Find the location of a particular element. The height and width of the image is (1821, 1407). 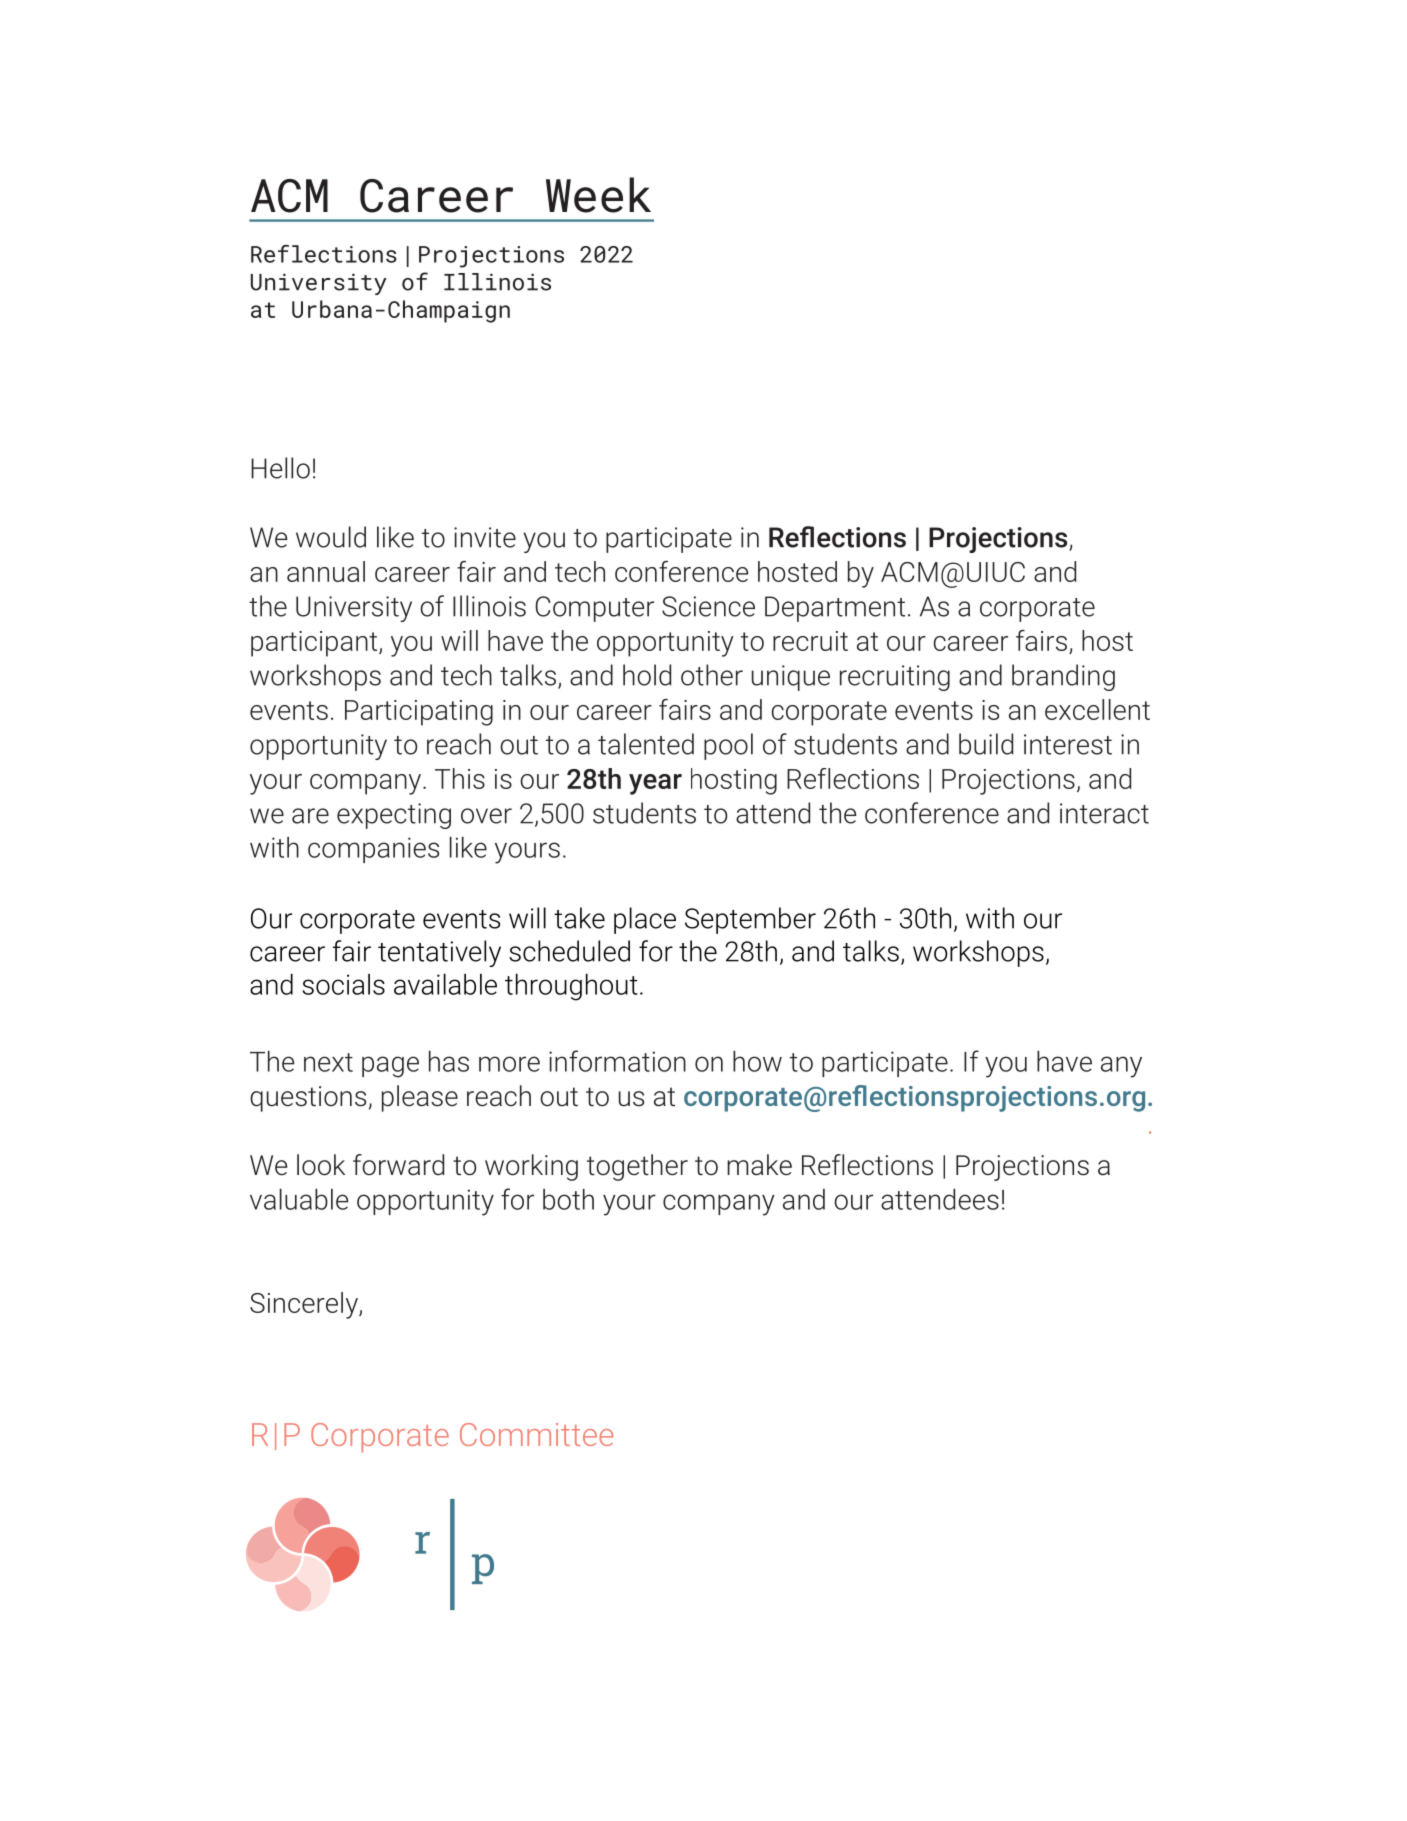

Department is located at coordinates (835, 609).
